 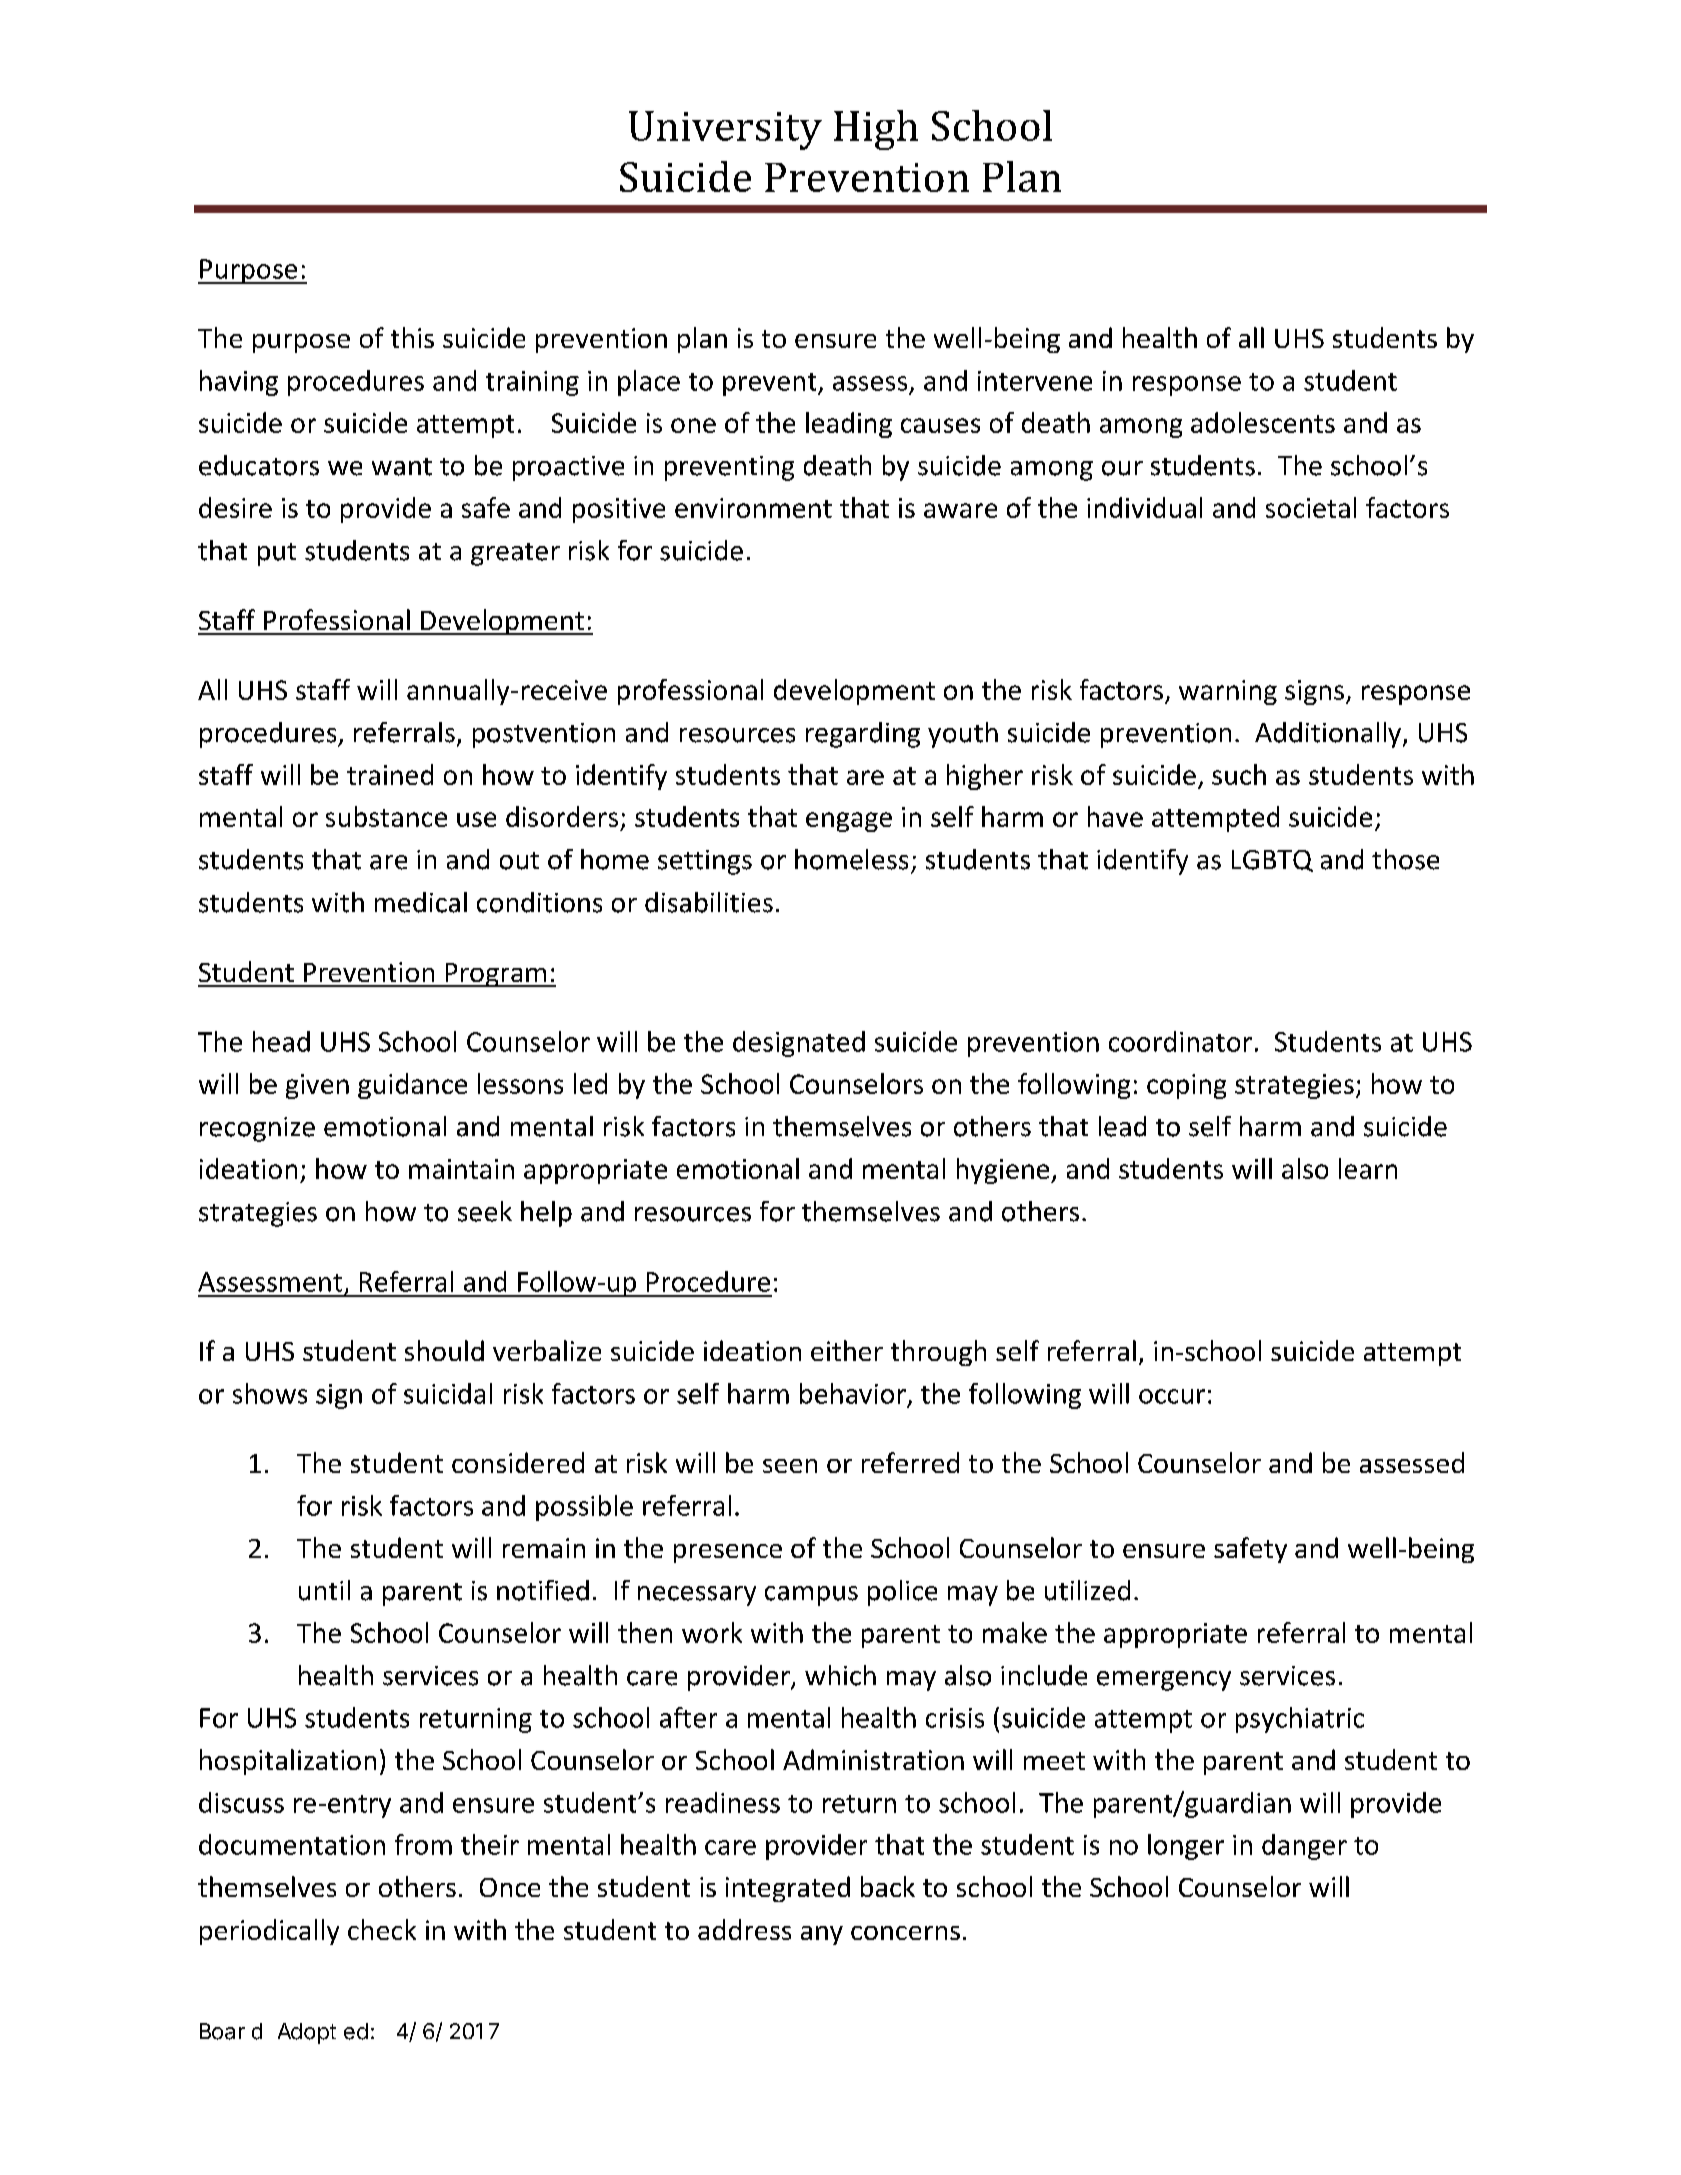 I want to click on either, so click(x=847, y=1350).
